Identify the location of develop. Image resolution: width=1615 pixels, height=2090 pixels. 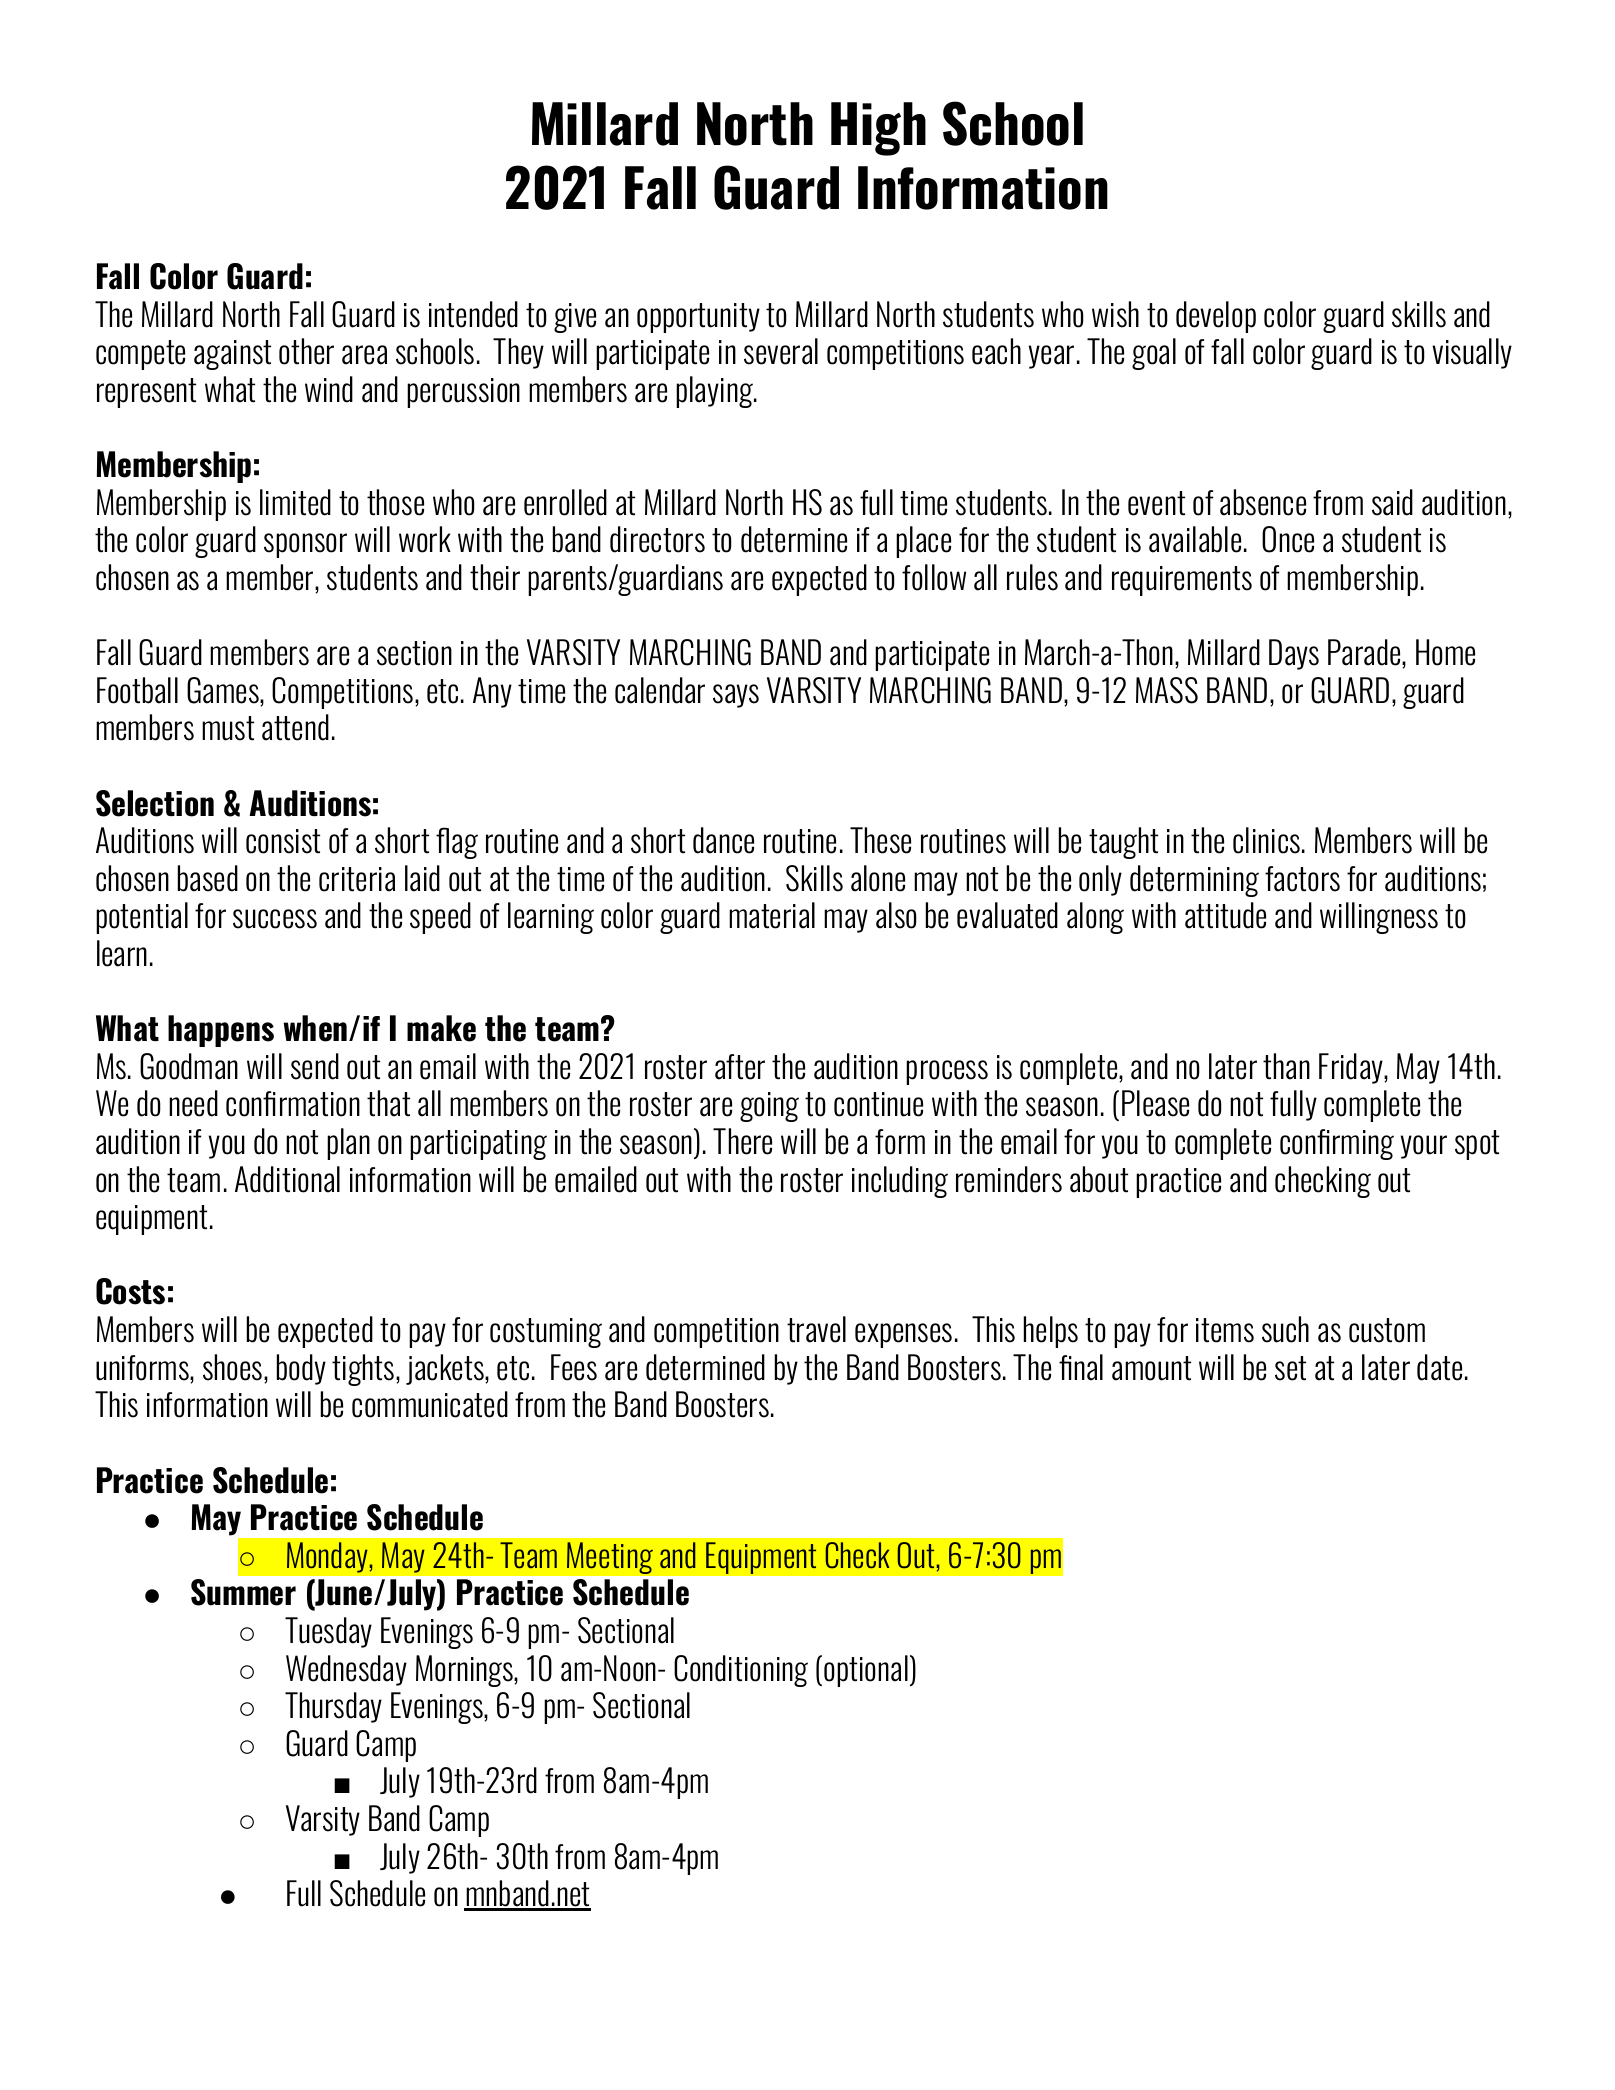
(1216, 317).
